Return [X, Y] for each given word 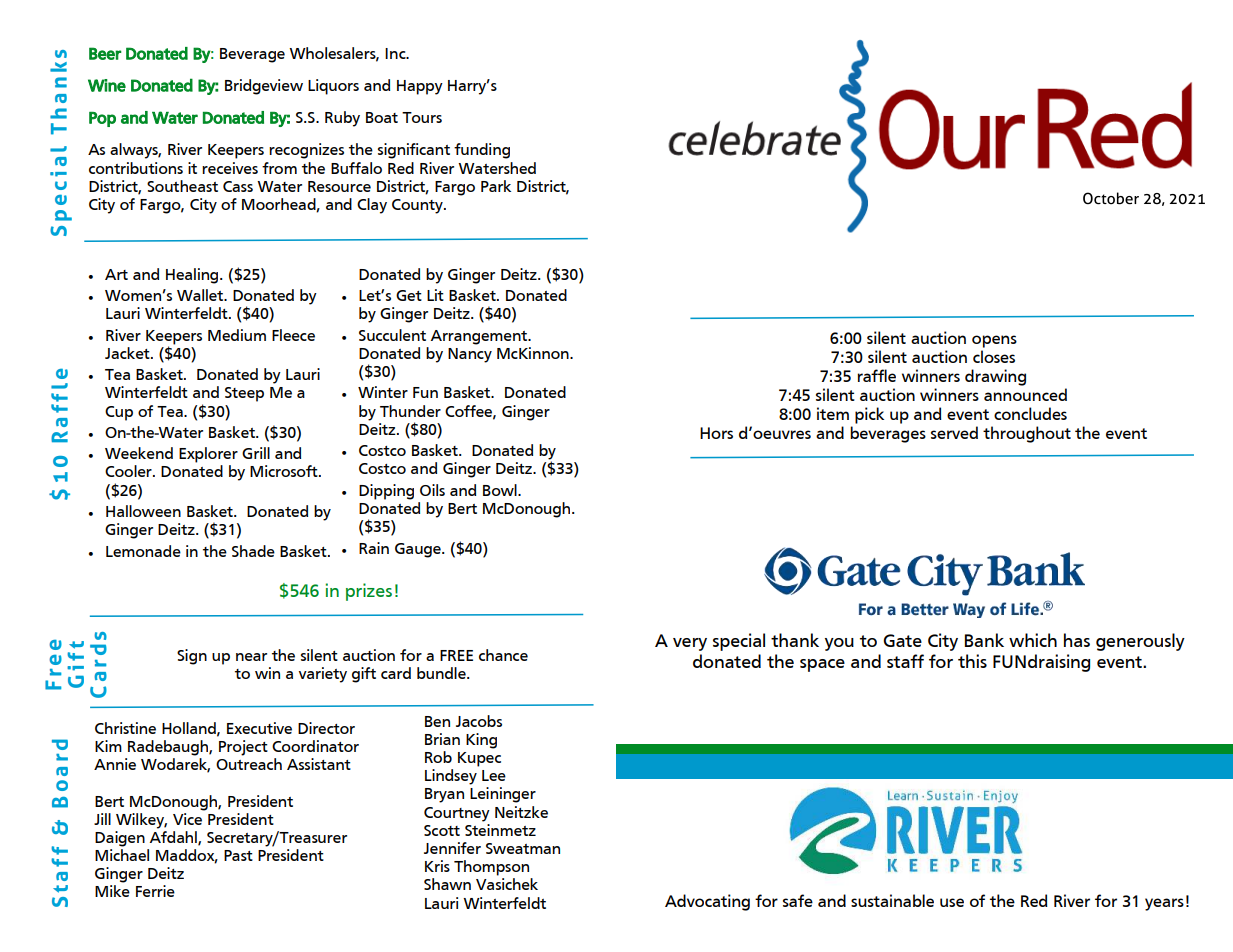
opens [994, 341]
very [690, 644]
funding [482, 151]
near [251, 657]
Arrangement [480, 337]
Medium [237, 335]
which [1033, 640]
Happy [420, 87]
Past [238, 855]
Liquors [333, 87]
